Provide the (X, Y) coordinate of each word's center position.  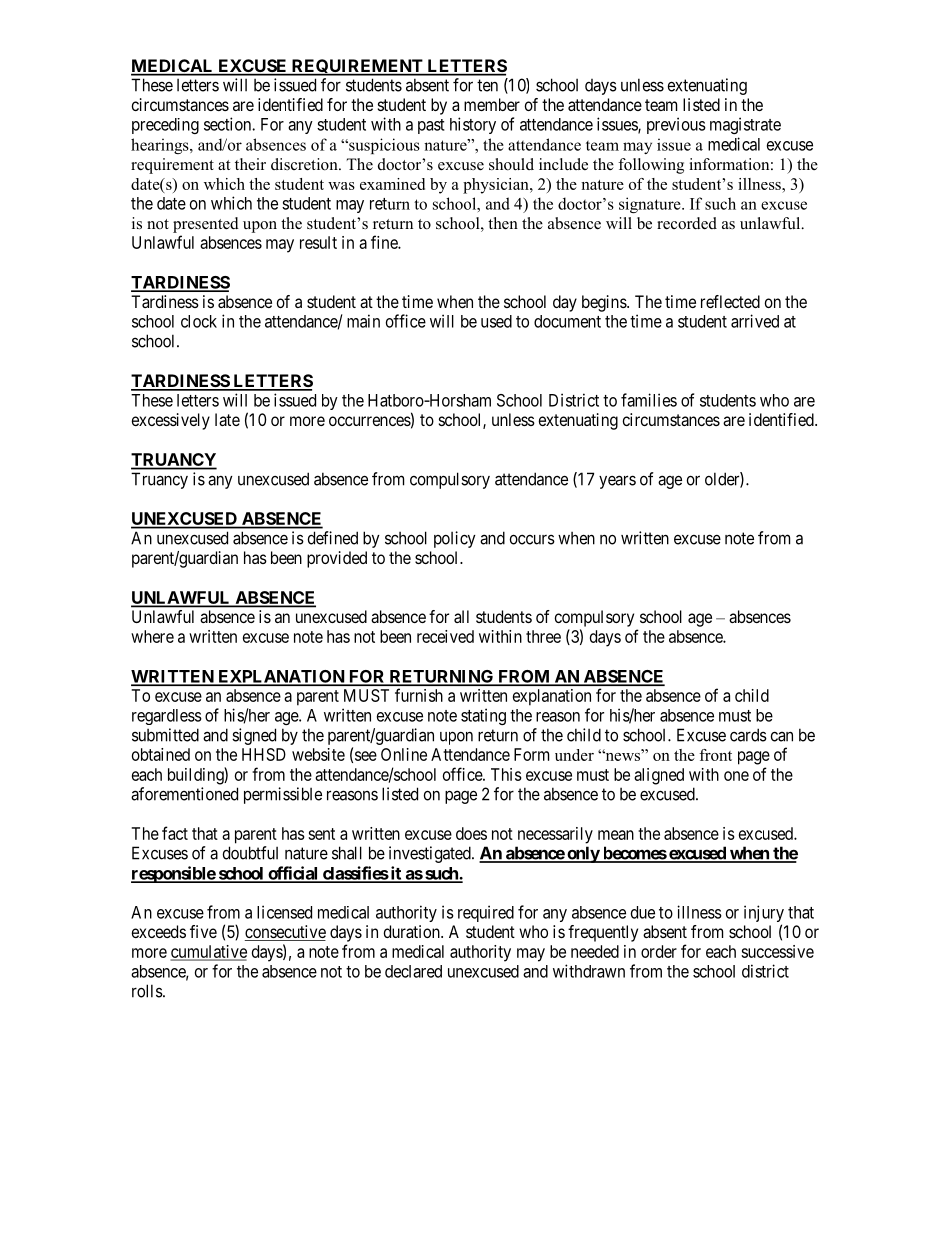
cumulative (209, 952)
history (473, 125)
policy (455, 539)
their (250, 164)
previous (676, 125)
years (617, 482)
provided (337, 559)
